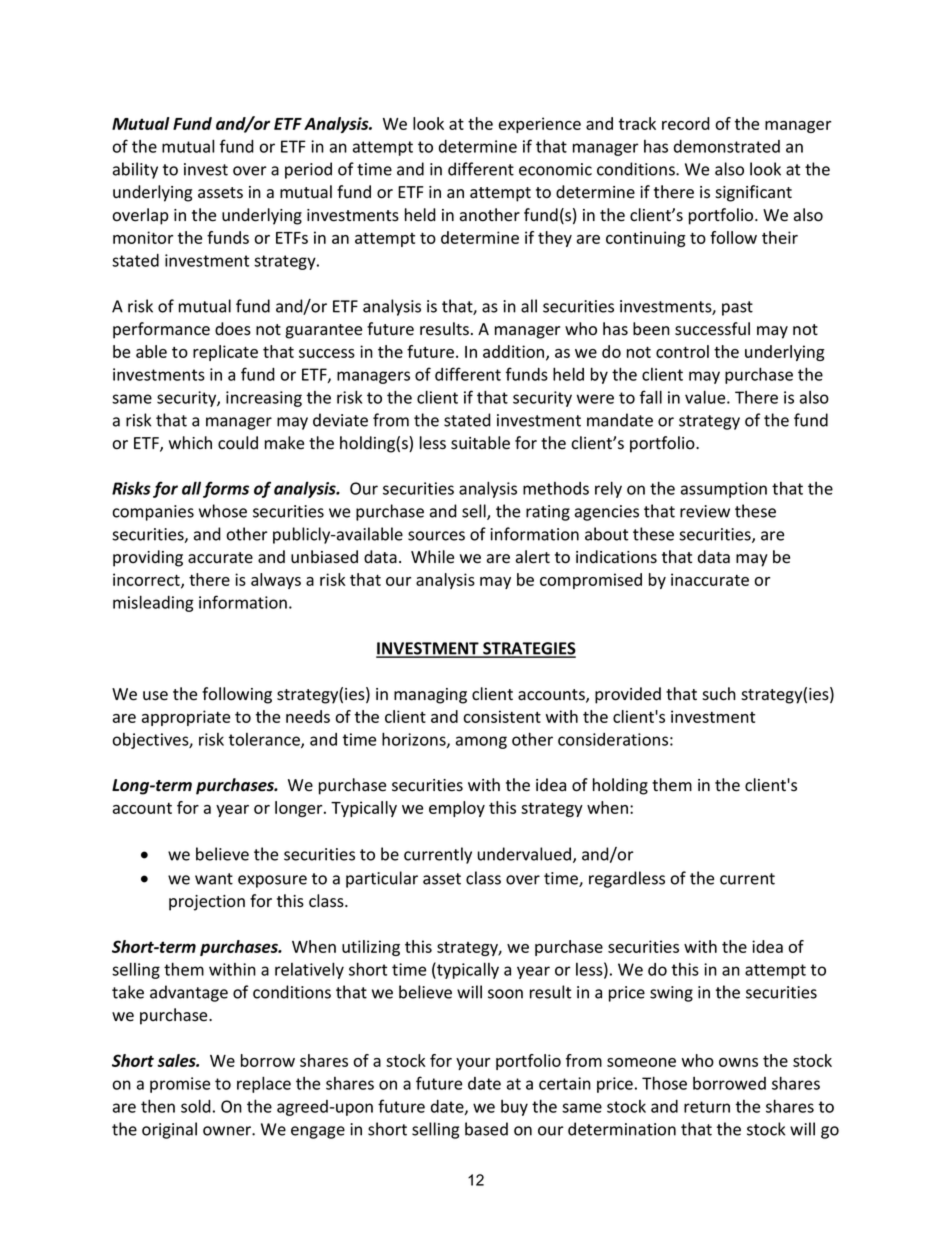 The width and height of the screenshot is (952, 1233). What do you see at coordinates (135, 170) in the screenshot?
I see `ability` at bounding box center [135, 170].
